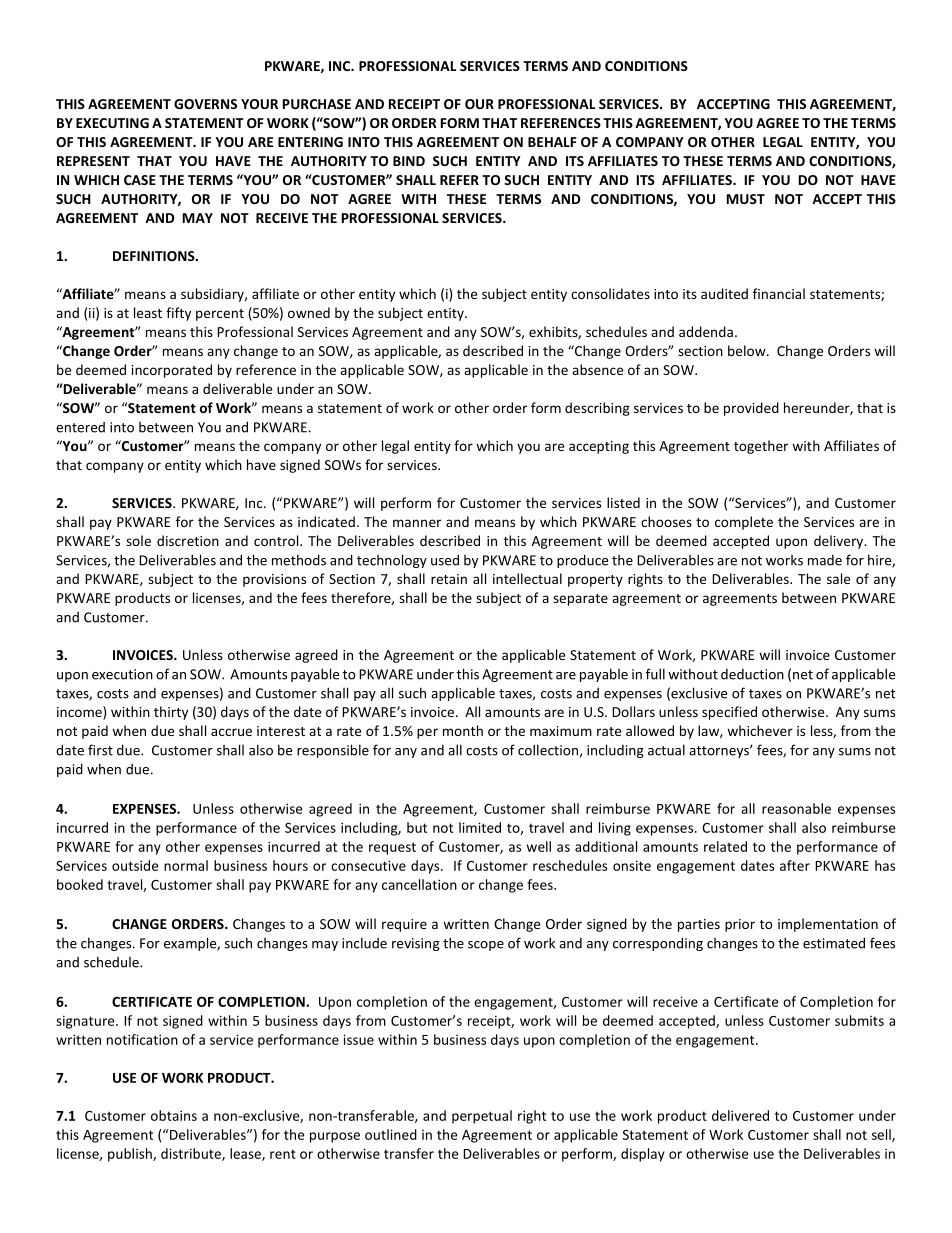  What do you see at coordinates (552, 142) in the image?
I see `BEHALF` at bounding box center [552, 142].
